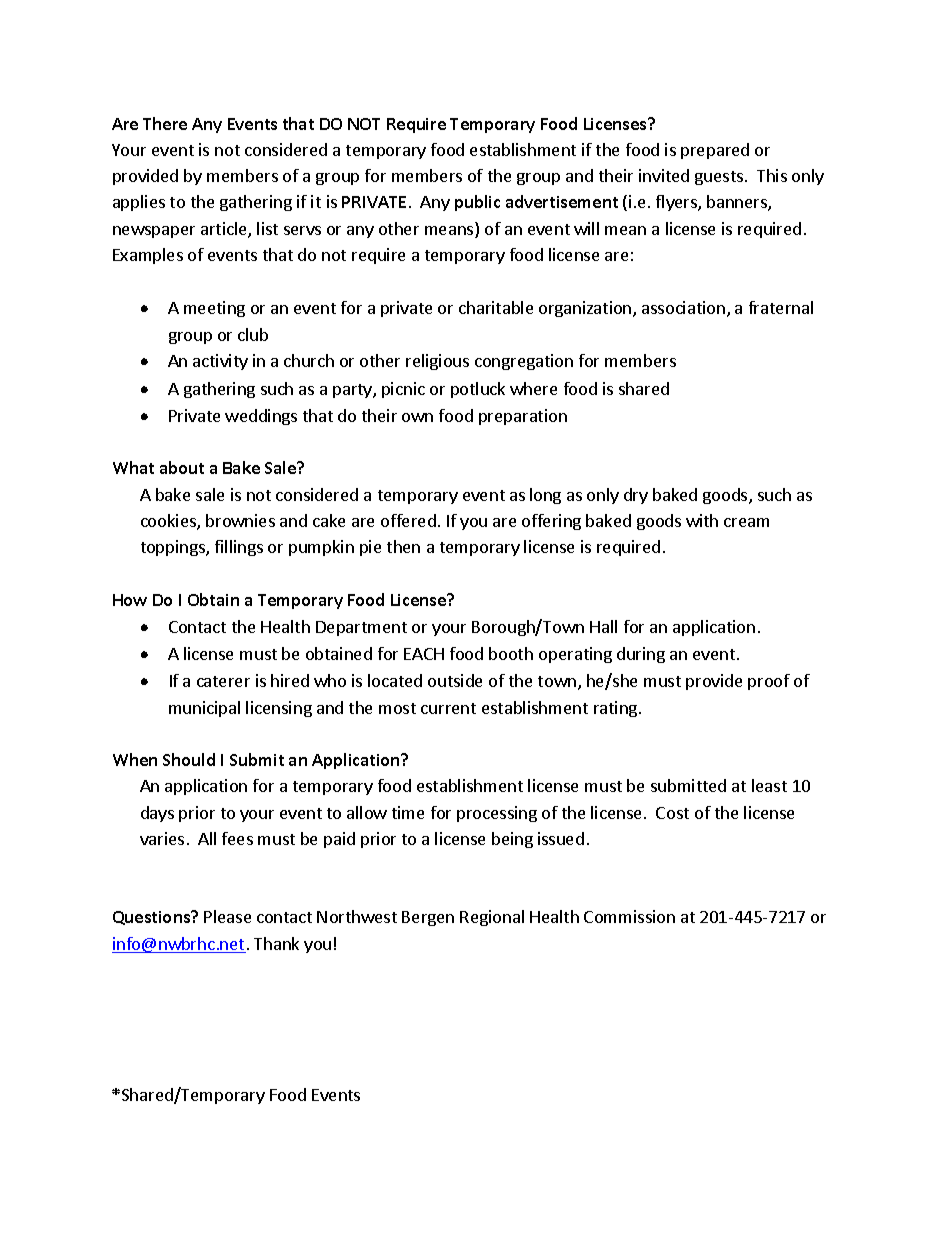  What do you see at coordinates (165, 123) in the screenshot?
I see `There` at bounding box center [165, 123].
